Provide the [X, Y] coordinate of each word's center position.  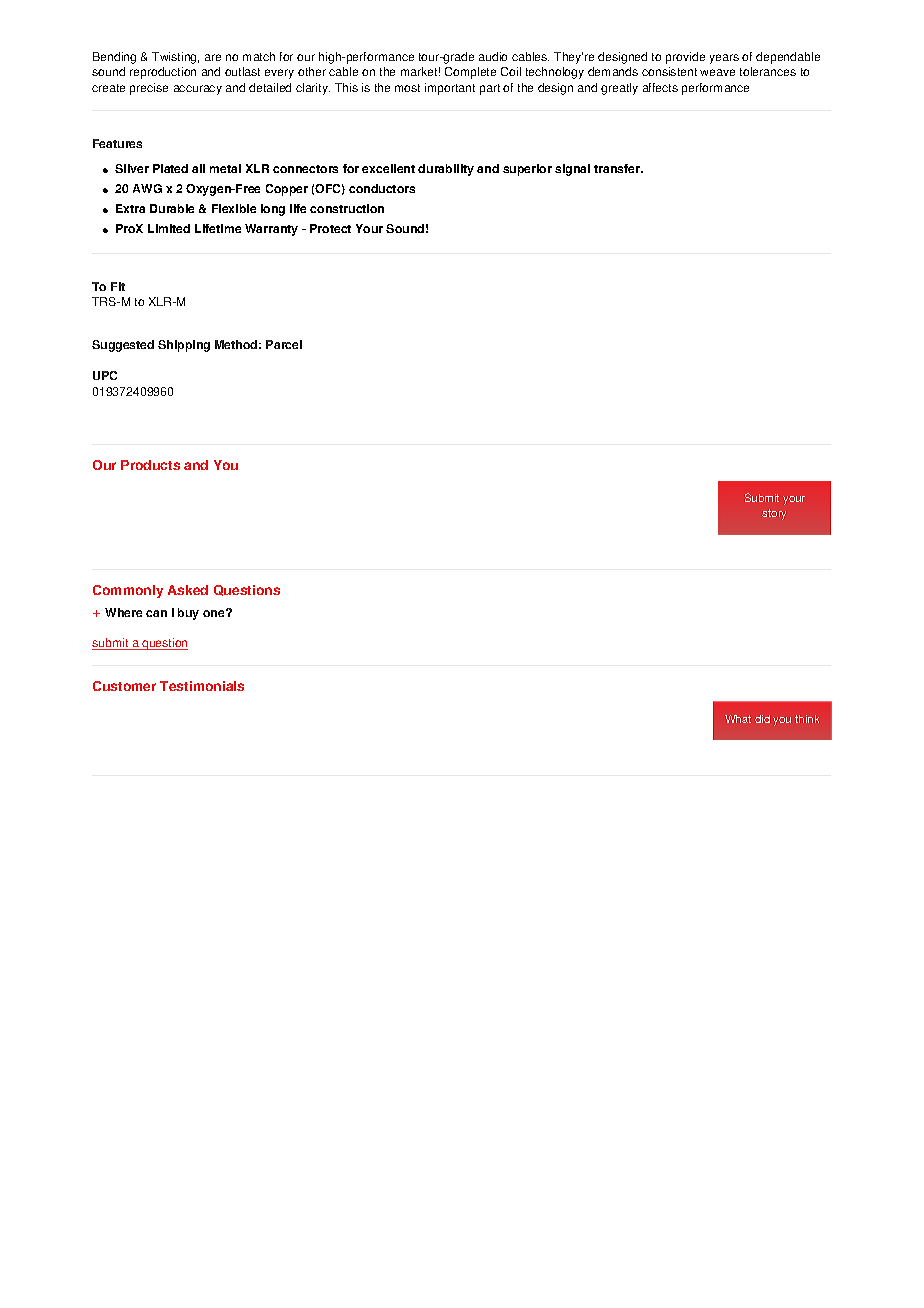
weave [717, 72]
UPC [105, 375]
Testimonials [202, 686]
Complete [470, 73]
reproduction [163, 73]
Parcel [284, 344]
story [774, 514]
